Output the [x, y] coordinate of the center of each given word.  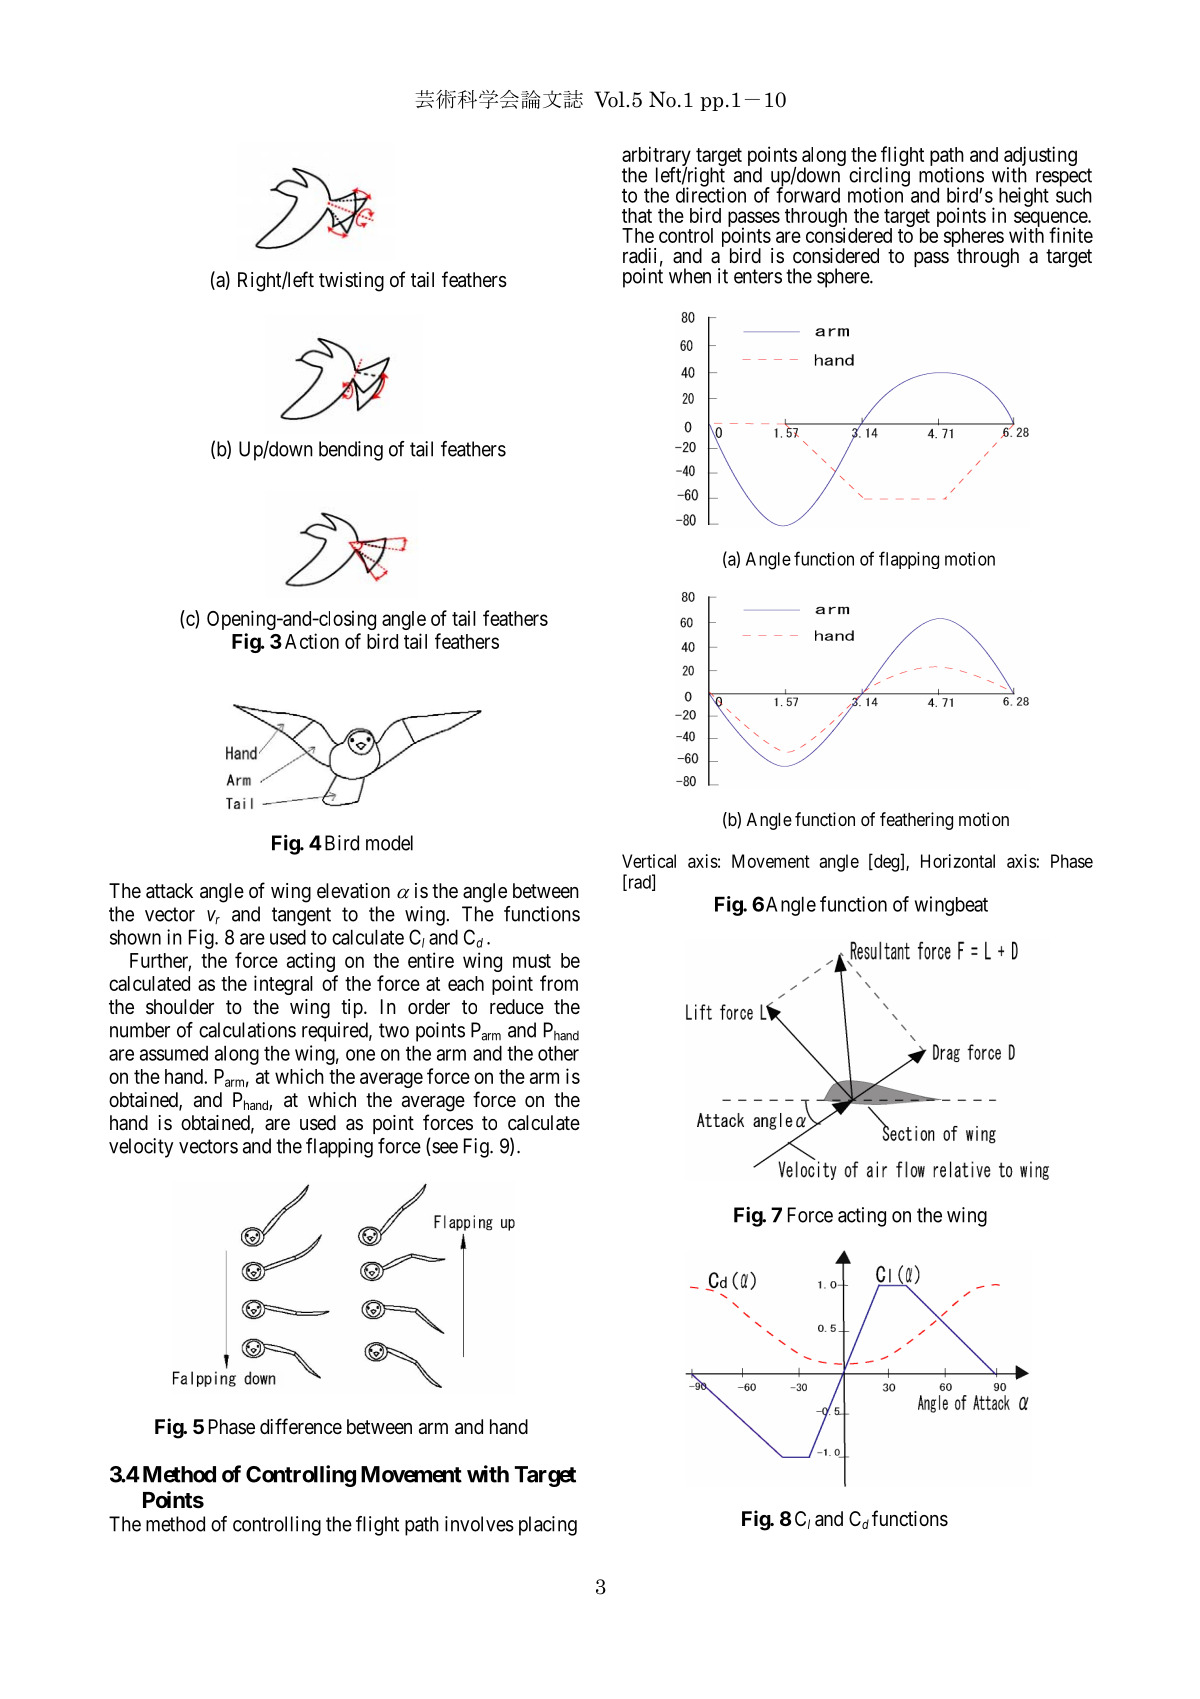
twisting [351, 282]
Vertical [649, 861]
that [637, 215]
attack [169, 891]
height [1024, 197]
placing [548, 1526]
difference [301, 1426]
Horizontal [958, 861]
